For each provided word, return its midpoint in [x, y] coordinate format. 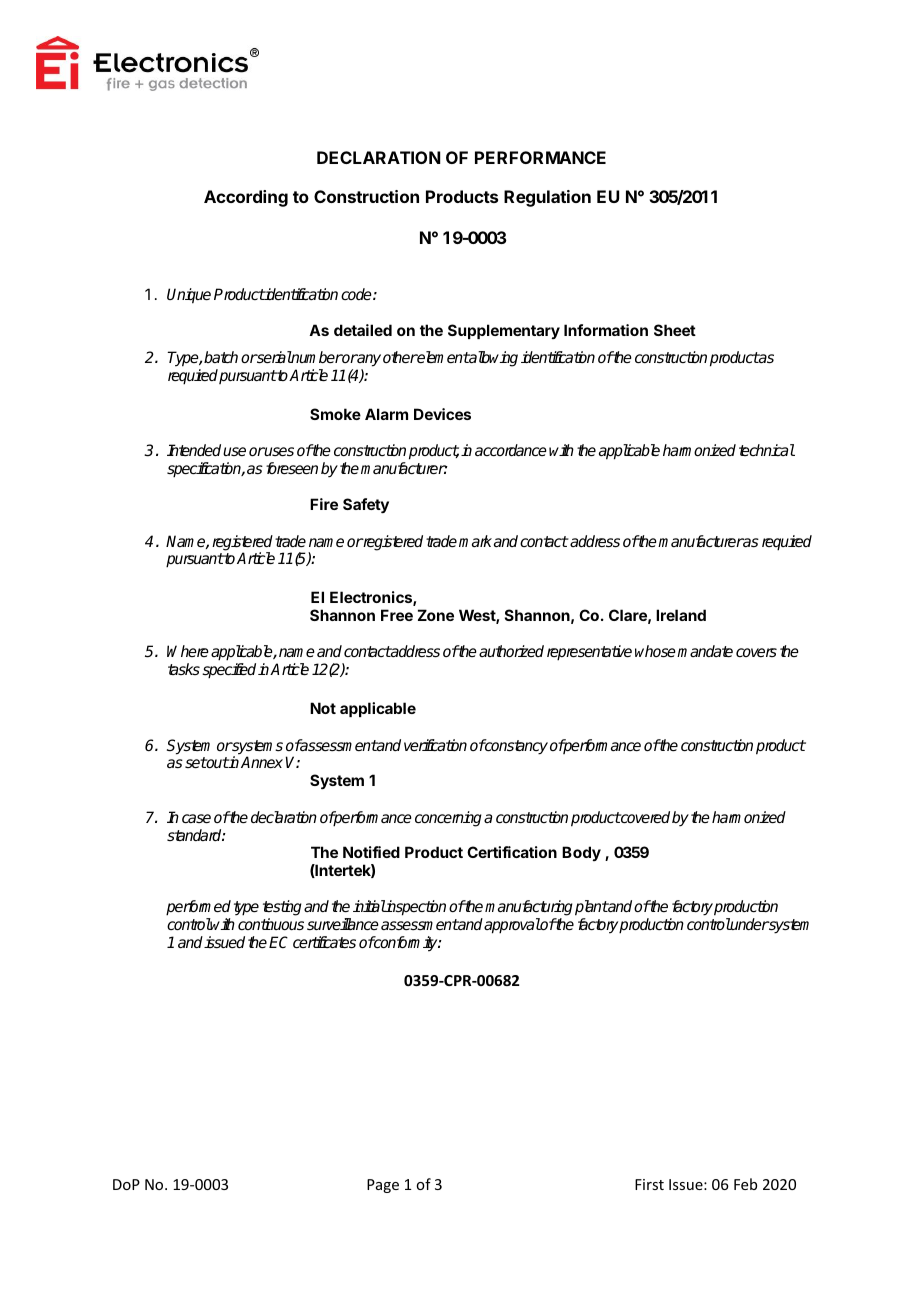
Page [383, 1186]
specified [229, 671]
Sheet [675, 330]
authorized [511, 651]
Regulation [547, 198]
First [649, 1184]
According [246, 198]
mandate [705, 651]
